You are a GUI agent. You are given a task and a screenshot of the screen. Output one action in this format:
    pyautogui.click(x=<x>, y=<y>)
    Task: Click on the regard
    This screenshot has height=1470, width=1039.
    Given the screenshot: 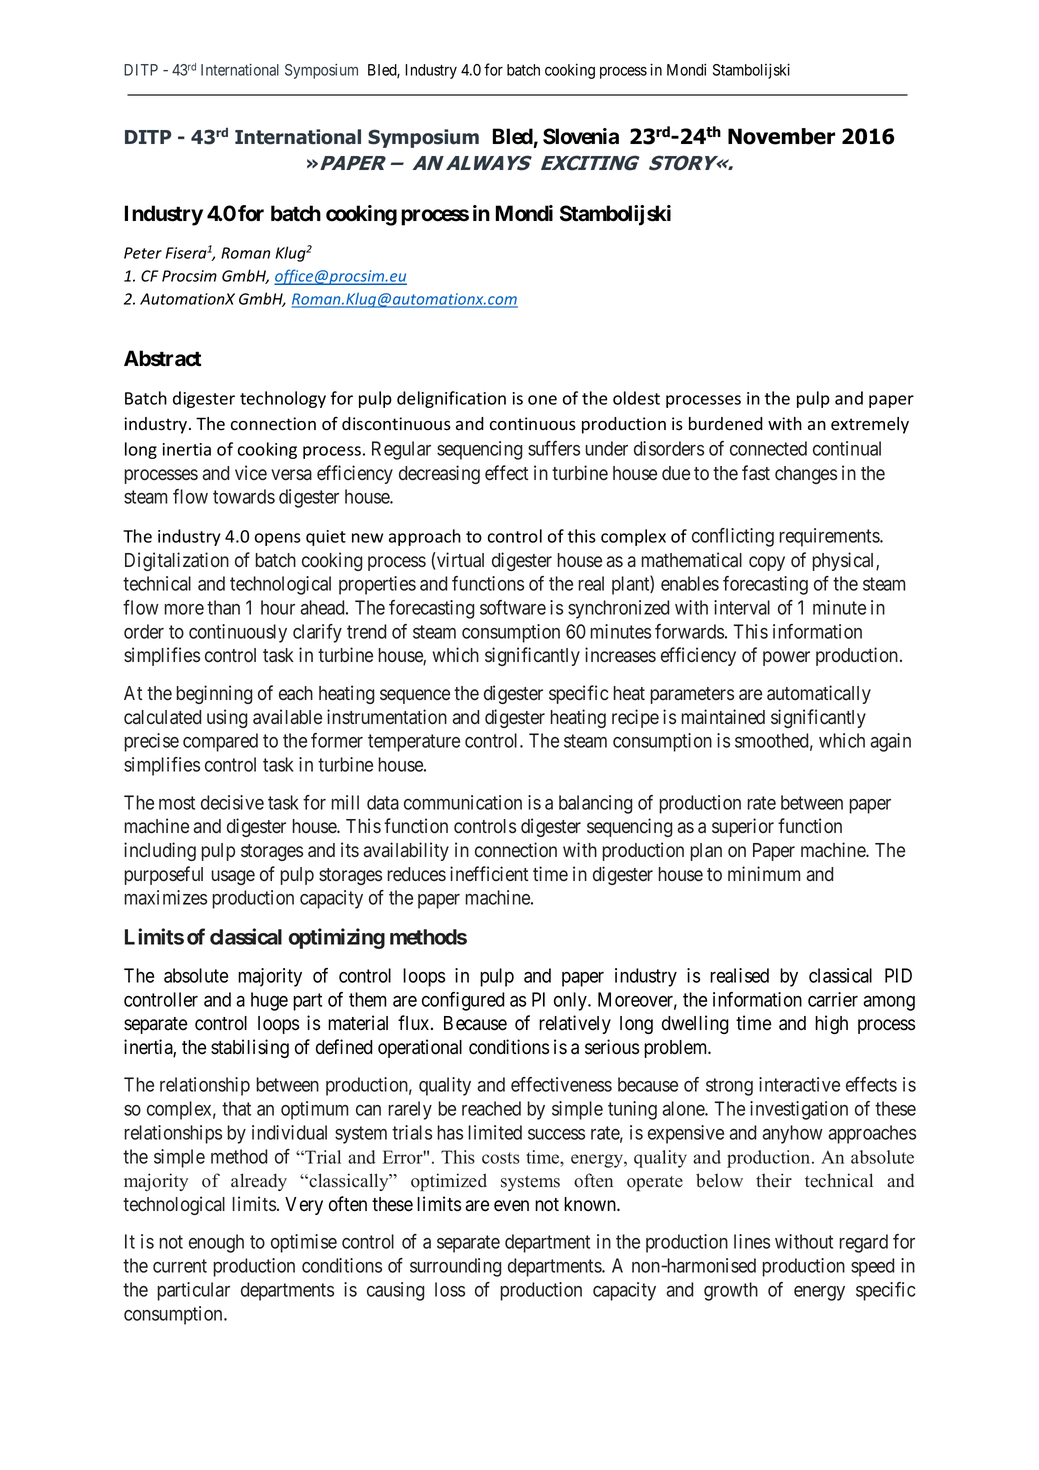 What is the action you would take?
    pyautogui.click(x=863, y=1243)
